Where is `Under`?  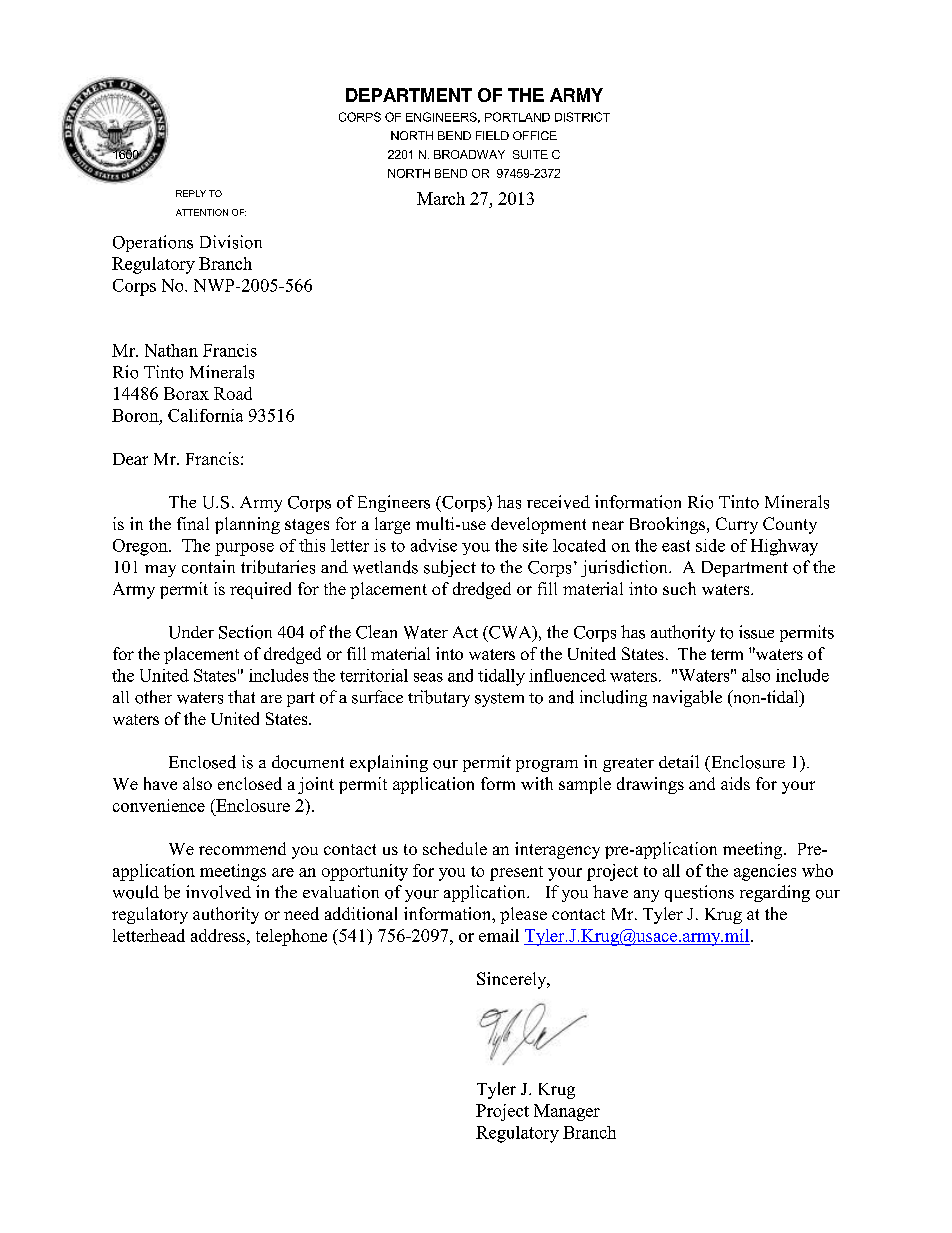 Under is located at coordinates (191, 632).
